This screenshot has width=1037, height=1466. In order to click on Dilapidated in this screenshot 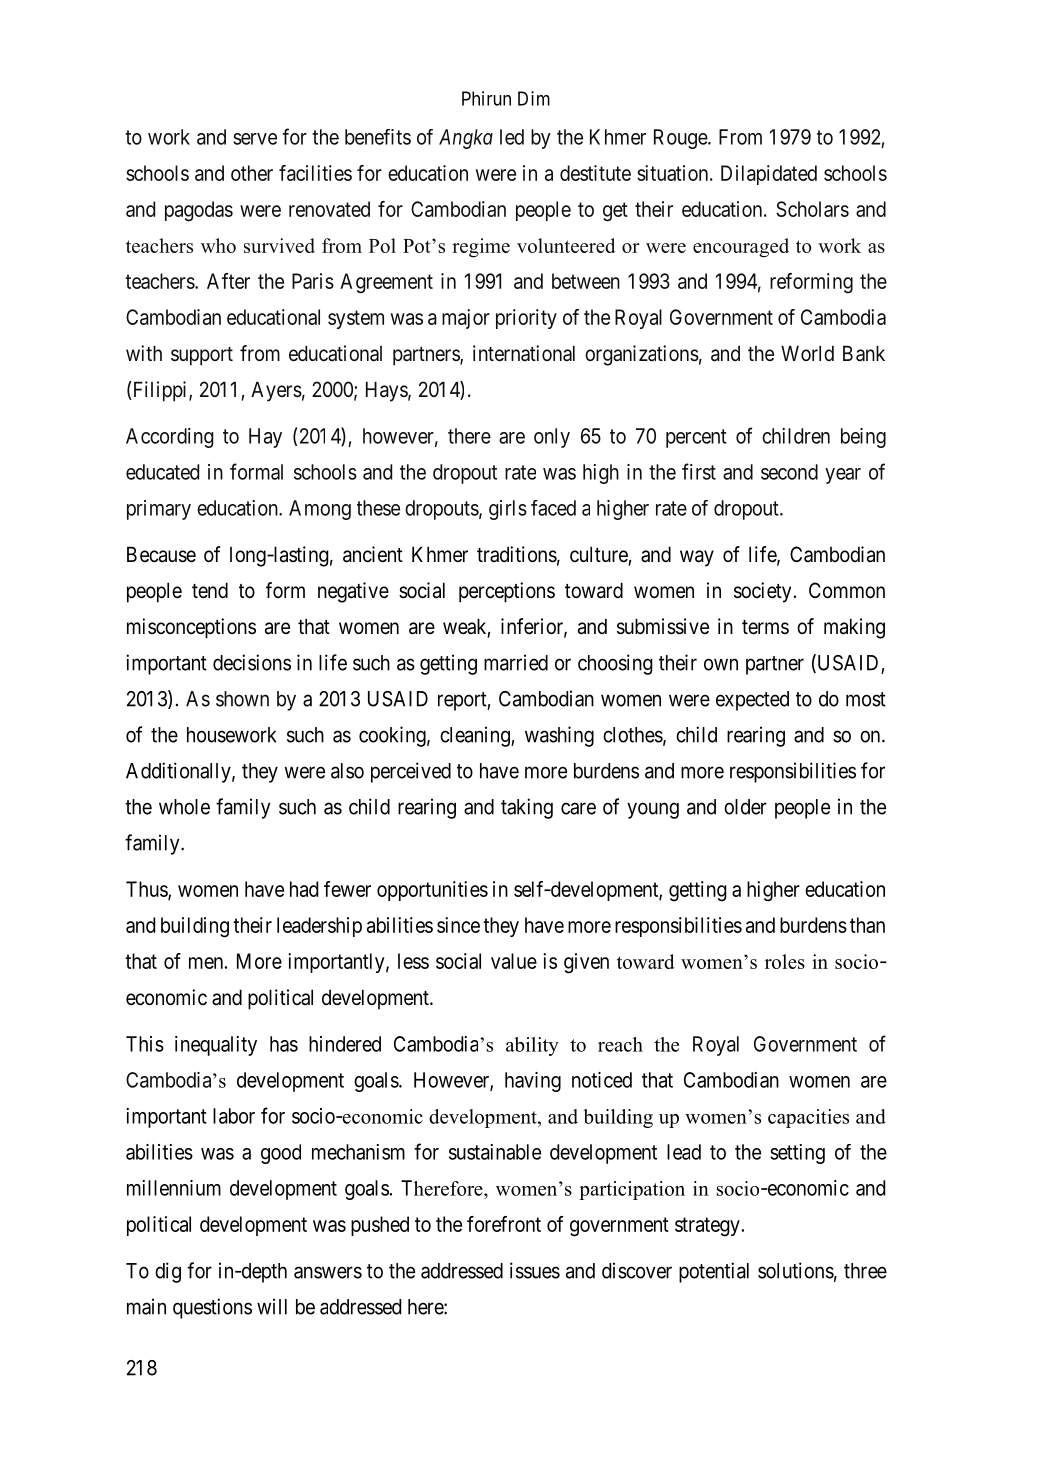, I will do `click(769, 175)`.
